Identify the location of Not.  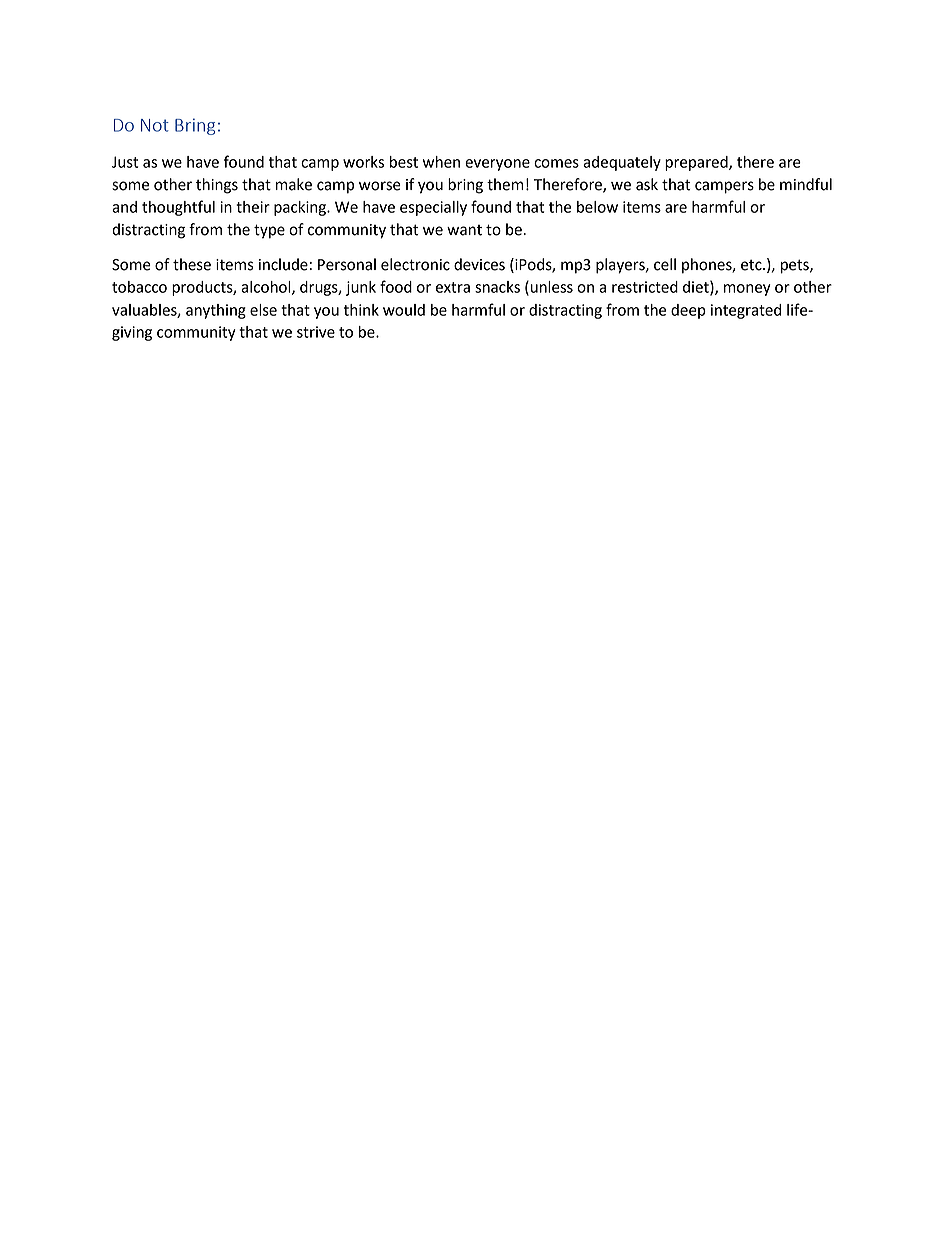
(155, 125).
